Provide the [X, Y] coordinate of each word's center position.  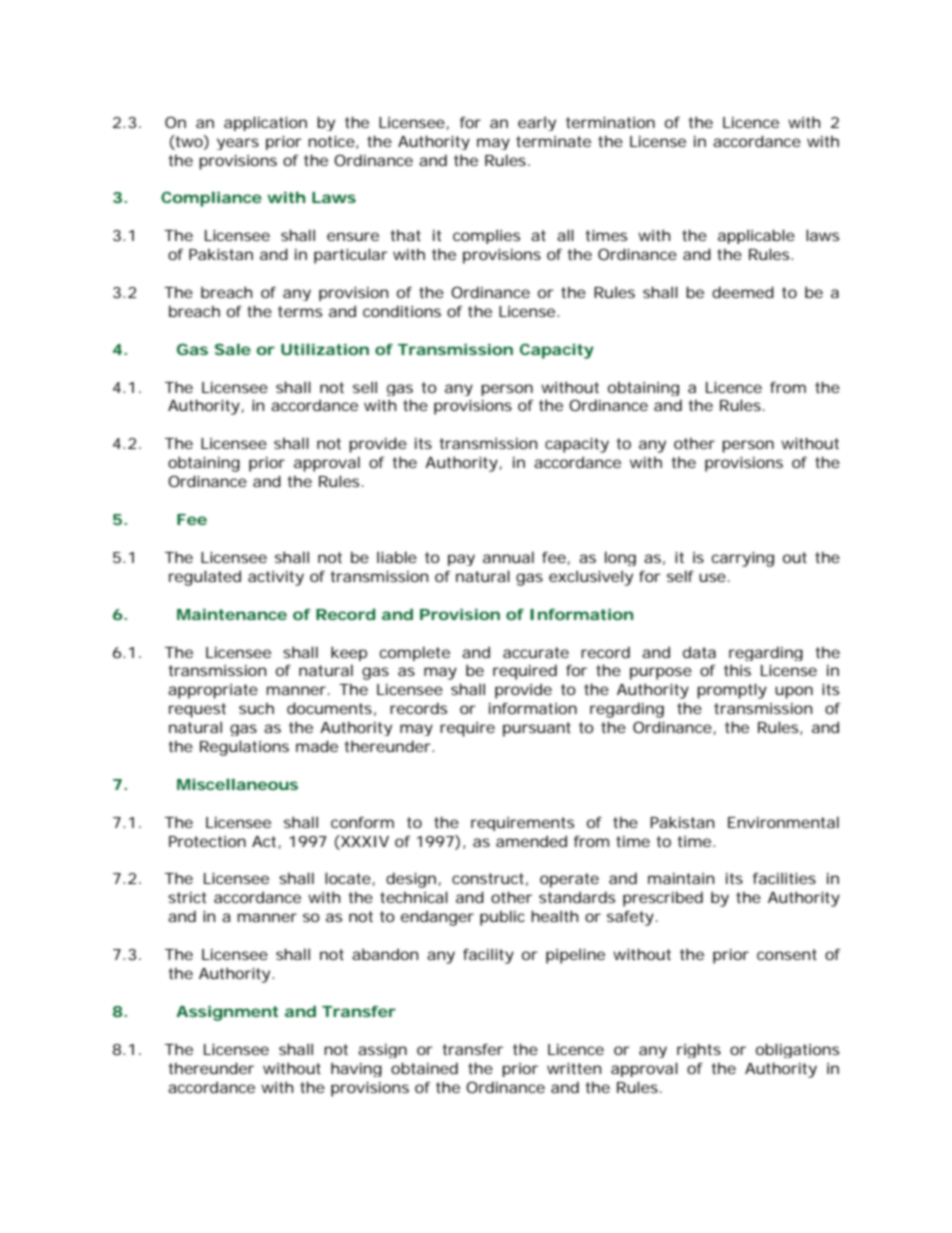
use [712, 577]
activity [276, 578]
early [537, 124]
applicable [756, 236]
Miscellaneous [237, 784]
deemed [743, 292]
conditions [402, 311]
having [356, 1069]
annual [508, 557]
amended [531, 841]
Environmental [783, 822]
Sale [233, 349]
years [237, 144]
